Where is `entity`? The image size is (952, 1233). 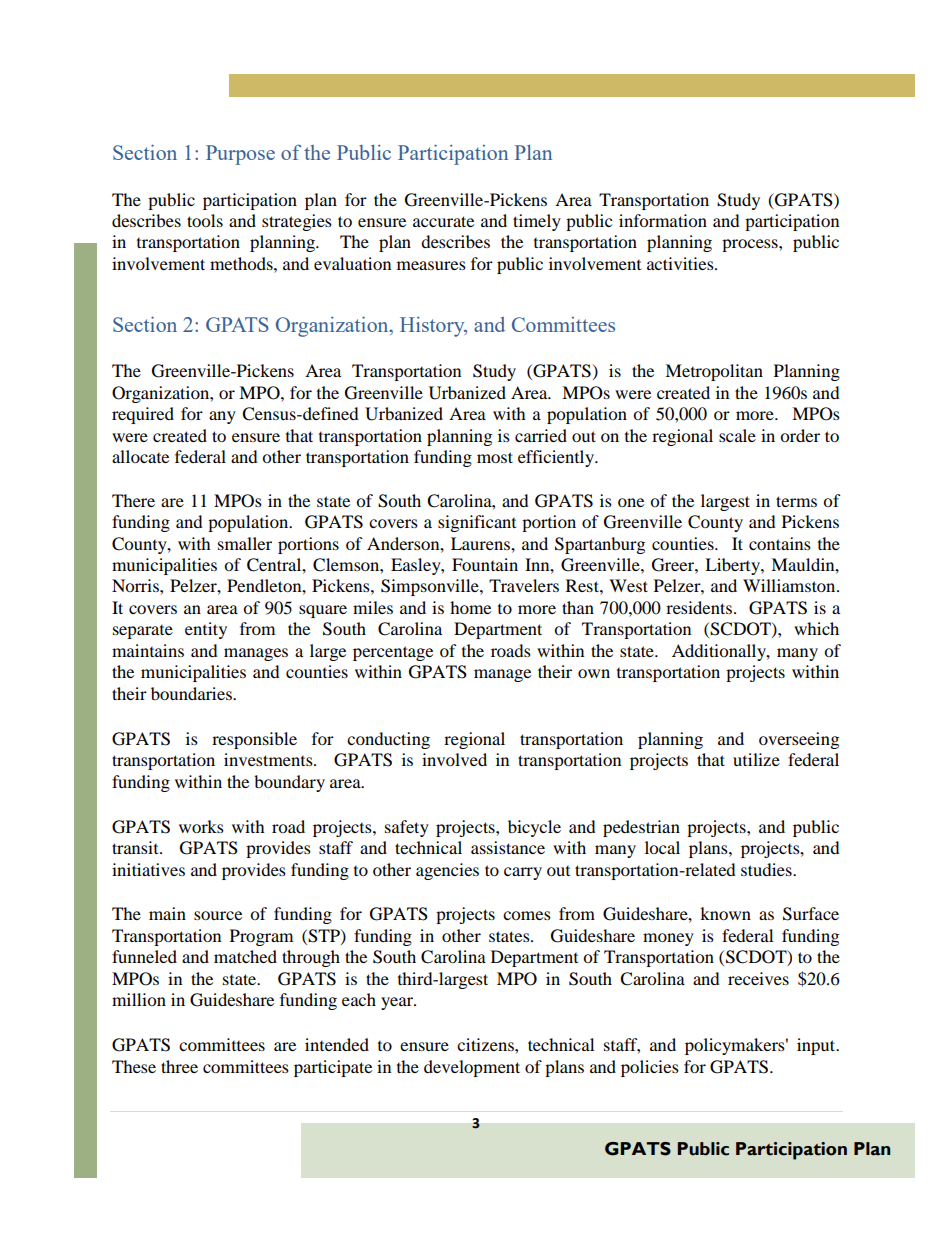
entity is located at coordinates (206, 630).
